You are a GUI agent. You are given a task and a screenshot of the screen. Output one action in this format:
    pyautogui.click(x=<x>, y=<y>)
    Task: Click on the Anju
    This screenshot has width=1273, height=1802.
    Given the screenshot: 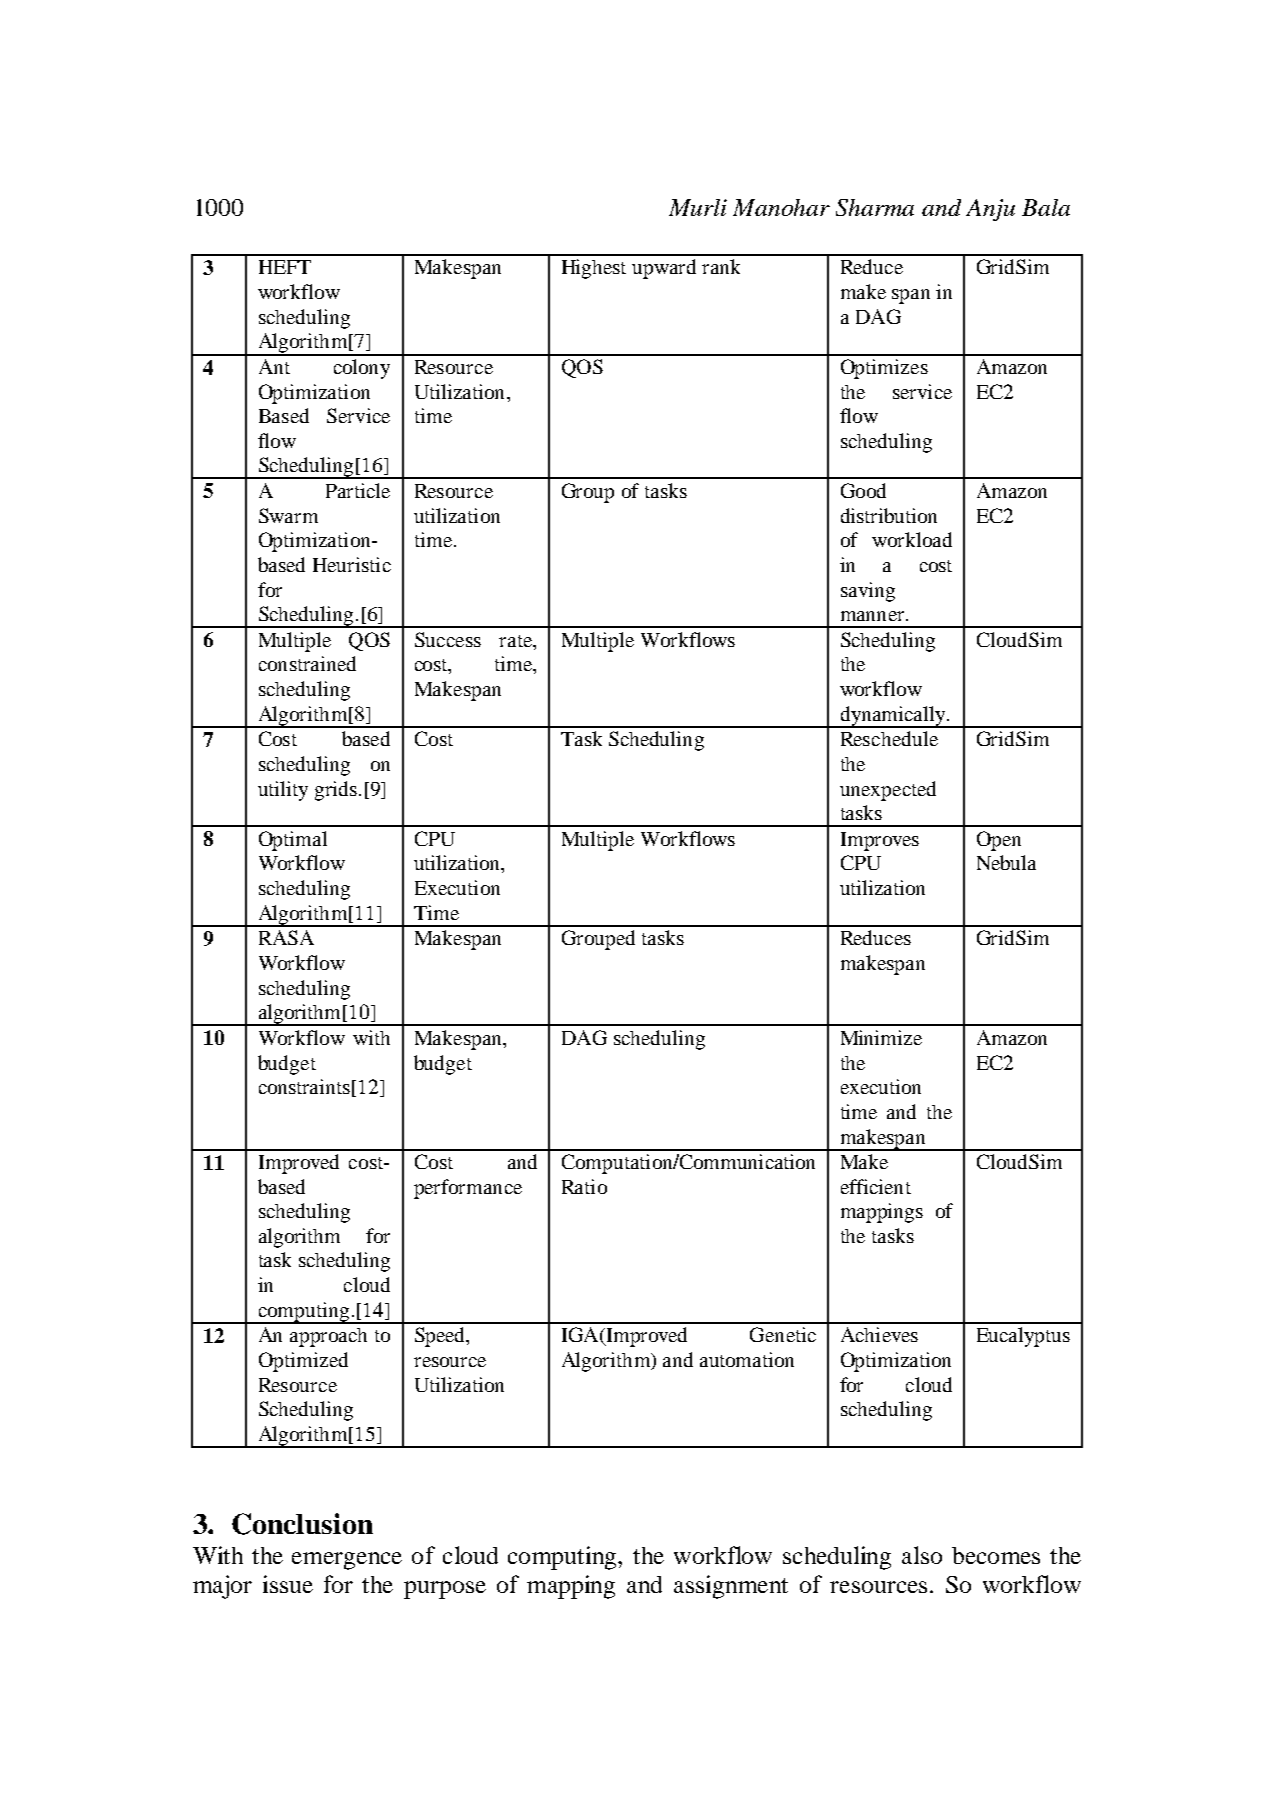 What is the action you would take?
    pyautogui.click(x=990, y=210)
